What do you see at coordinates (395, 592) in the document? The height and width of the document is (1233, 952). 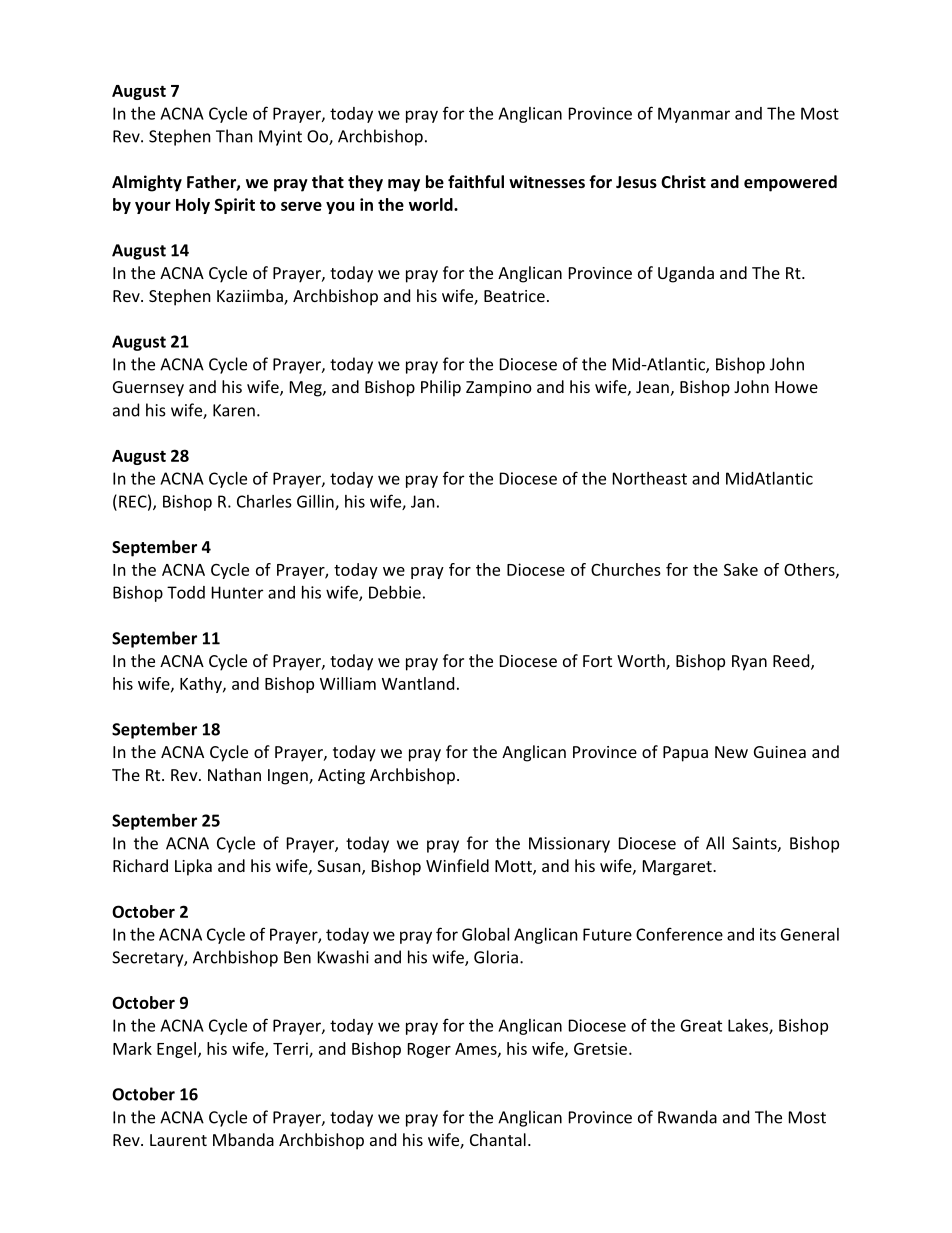 I see `Debbie` at bounding box center [395, 592].
